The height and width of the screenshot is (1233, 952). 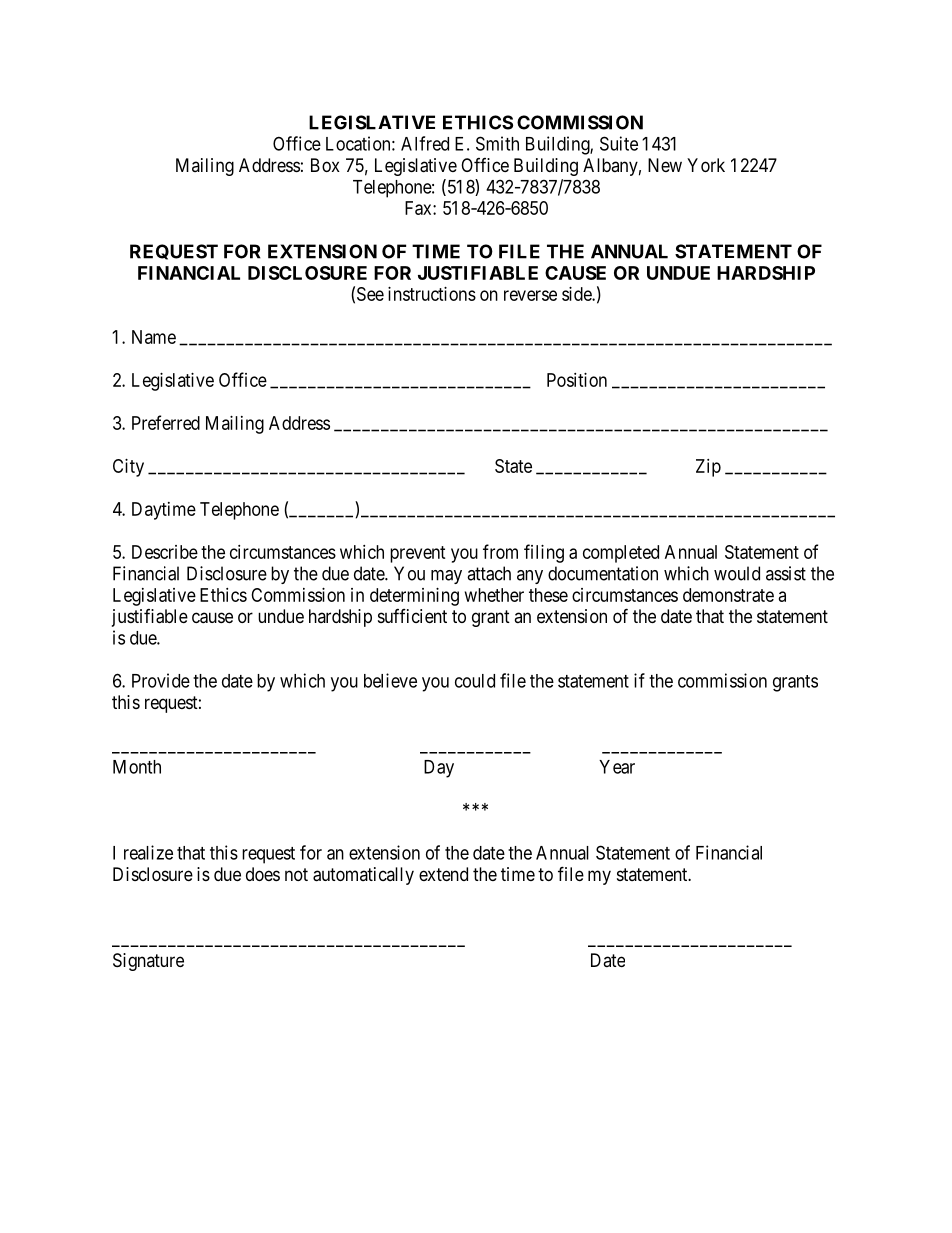 What do you see at coordinates (148, 962) in the screenshot?
I see `Signature` at bounding box center [148, 962].
